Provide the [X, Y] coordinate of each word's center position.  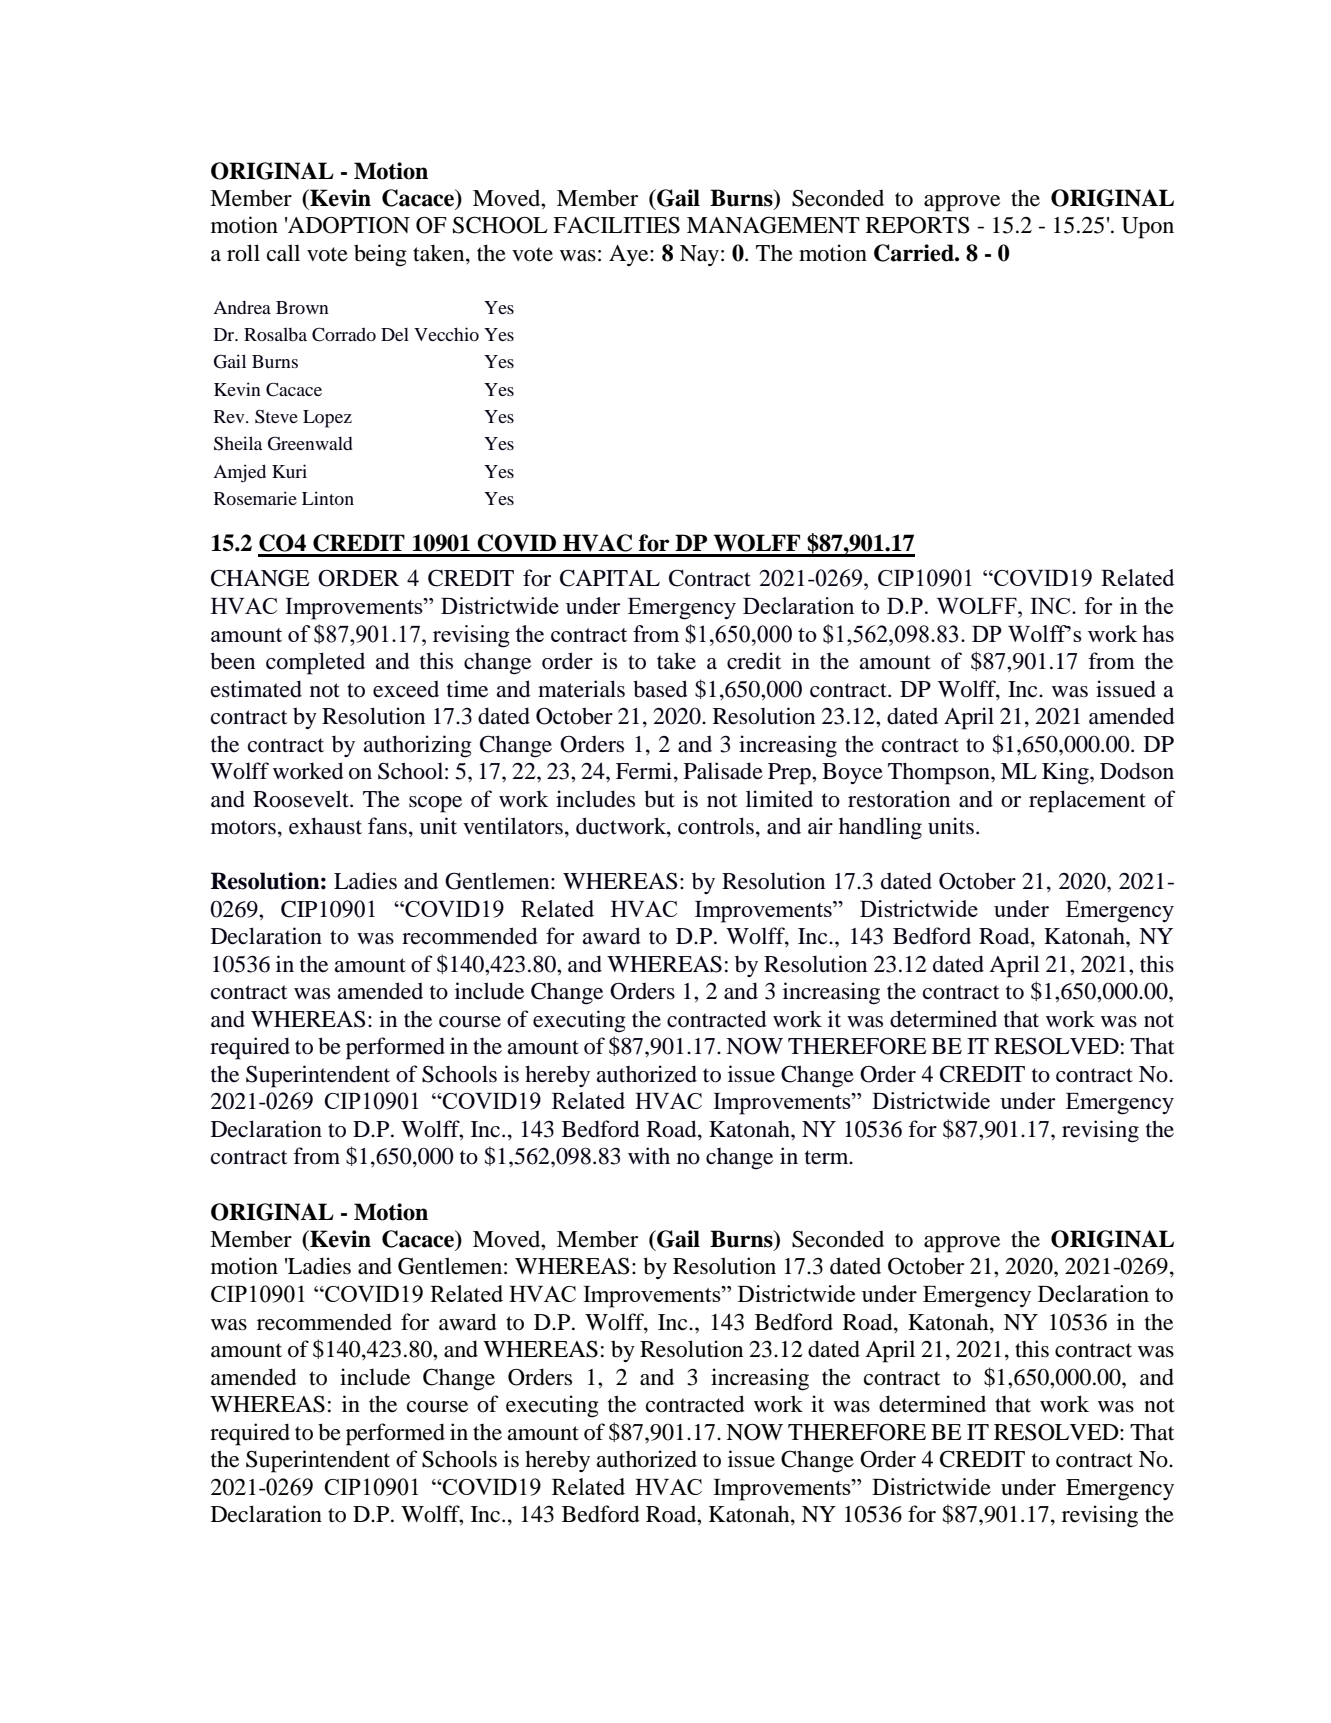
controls [716, 826]
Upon [1147, 228]
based [660, 689]
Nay [699, 255]
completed [315, 663]
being [380, 255]
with [649, 1155]
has [1158, 633]
